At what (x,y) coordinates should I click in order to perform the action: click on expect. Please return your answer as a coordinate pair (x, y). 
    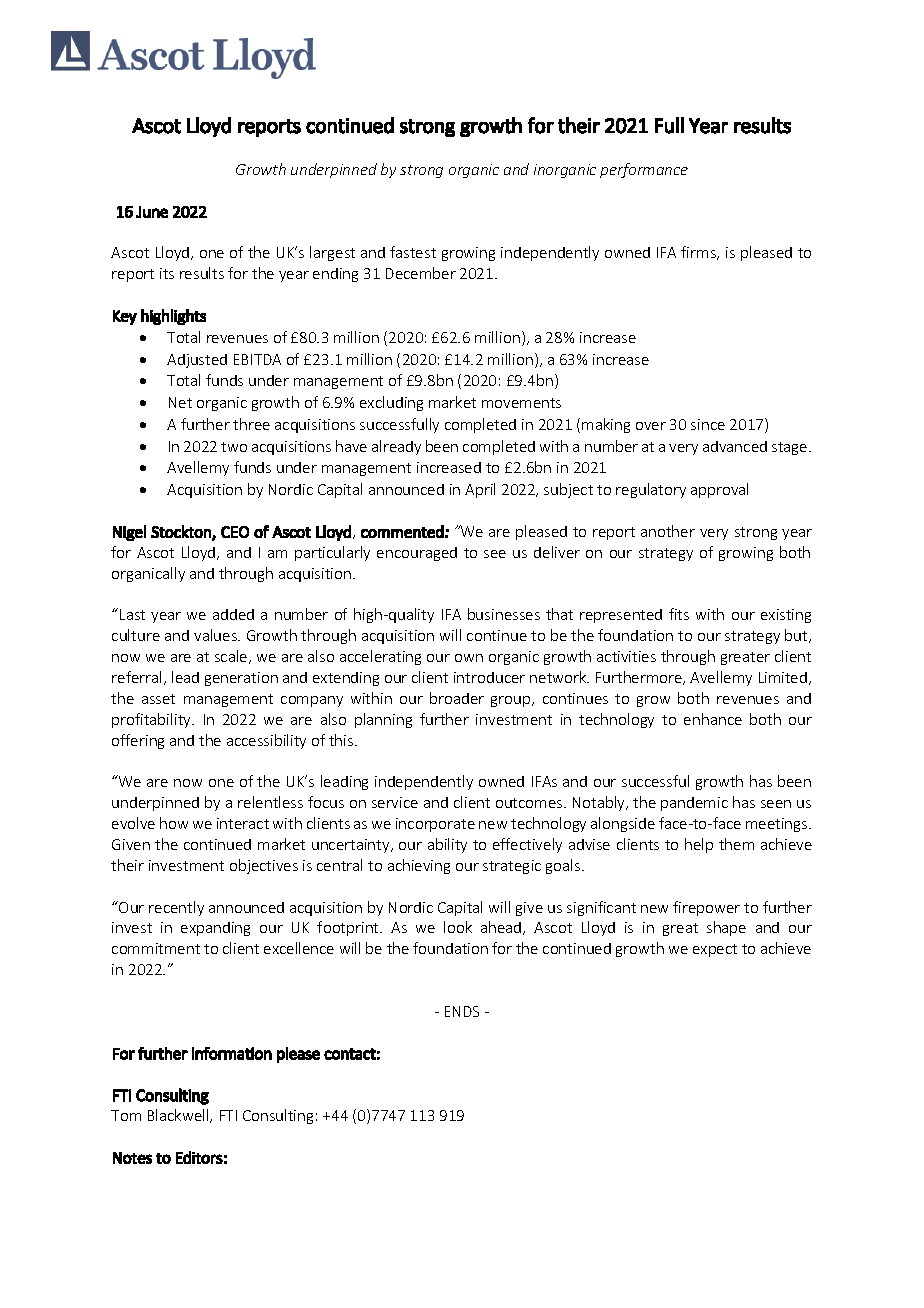
    Looking at the image, I should click on (715, 950).
